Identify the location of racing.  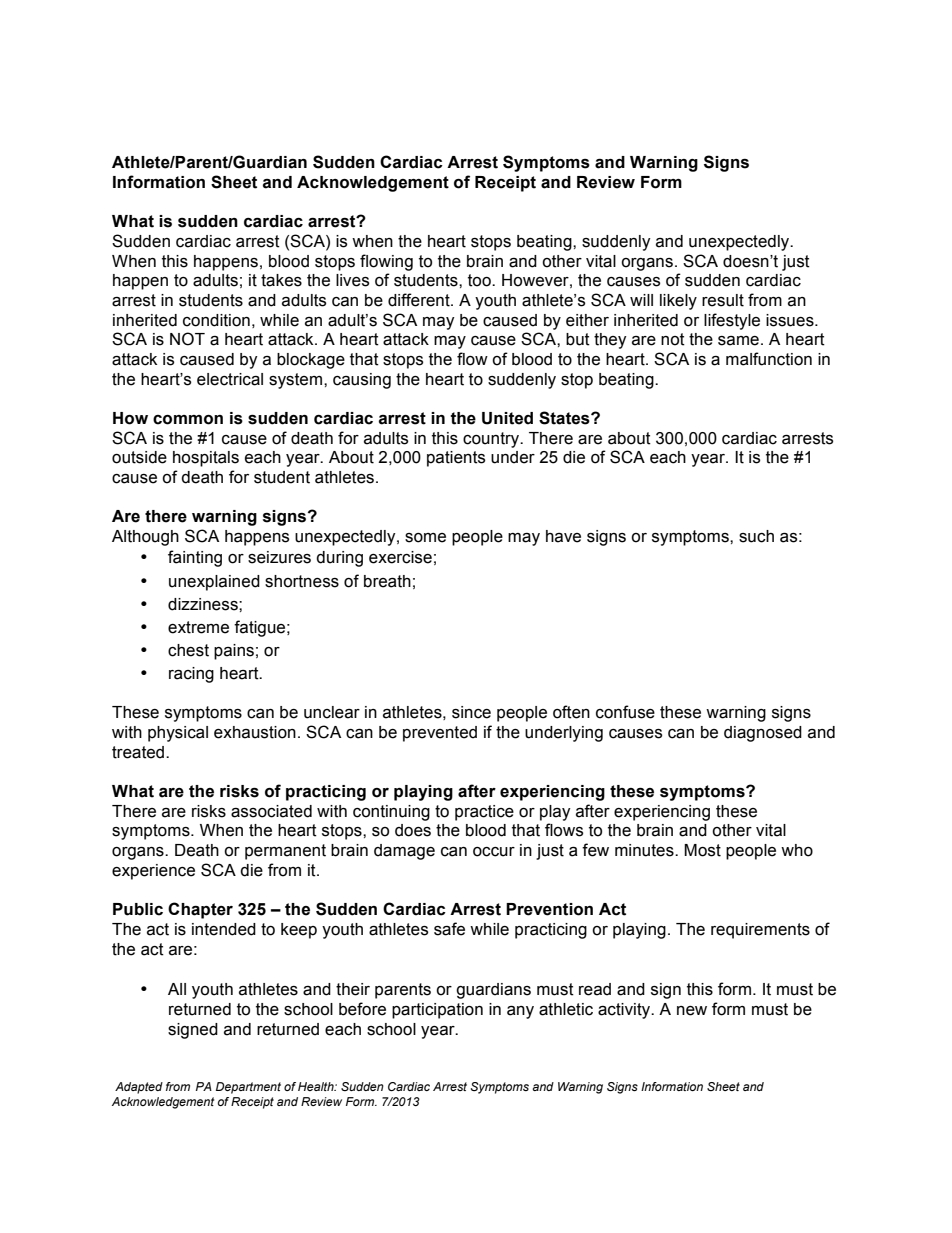
(191, 675).
